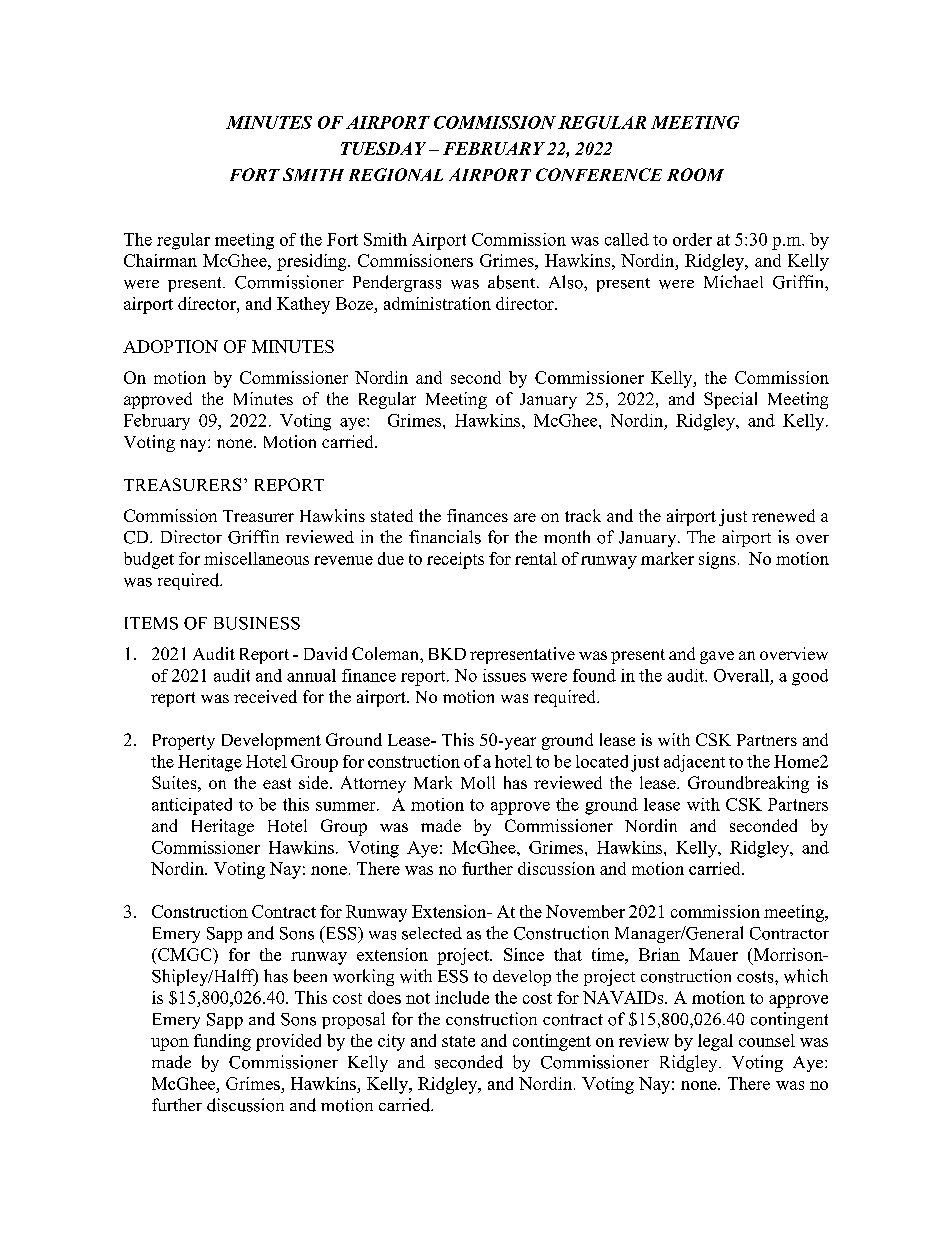 The height and width of the screenshot is (1233, 952). What do you see at coordinates (257, 623) in the screenshot?
I see `BUSINESS` at bounding box center [257, 623].
